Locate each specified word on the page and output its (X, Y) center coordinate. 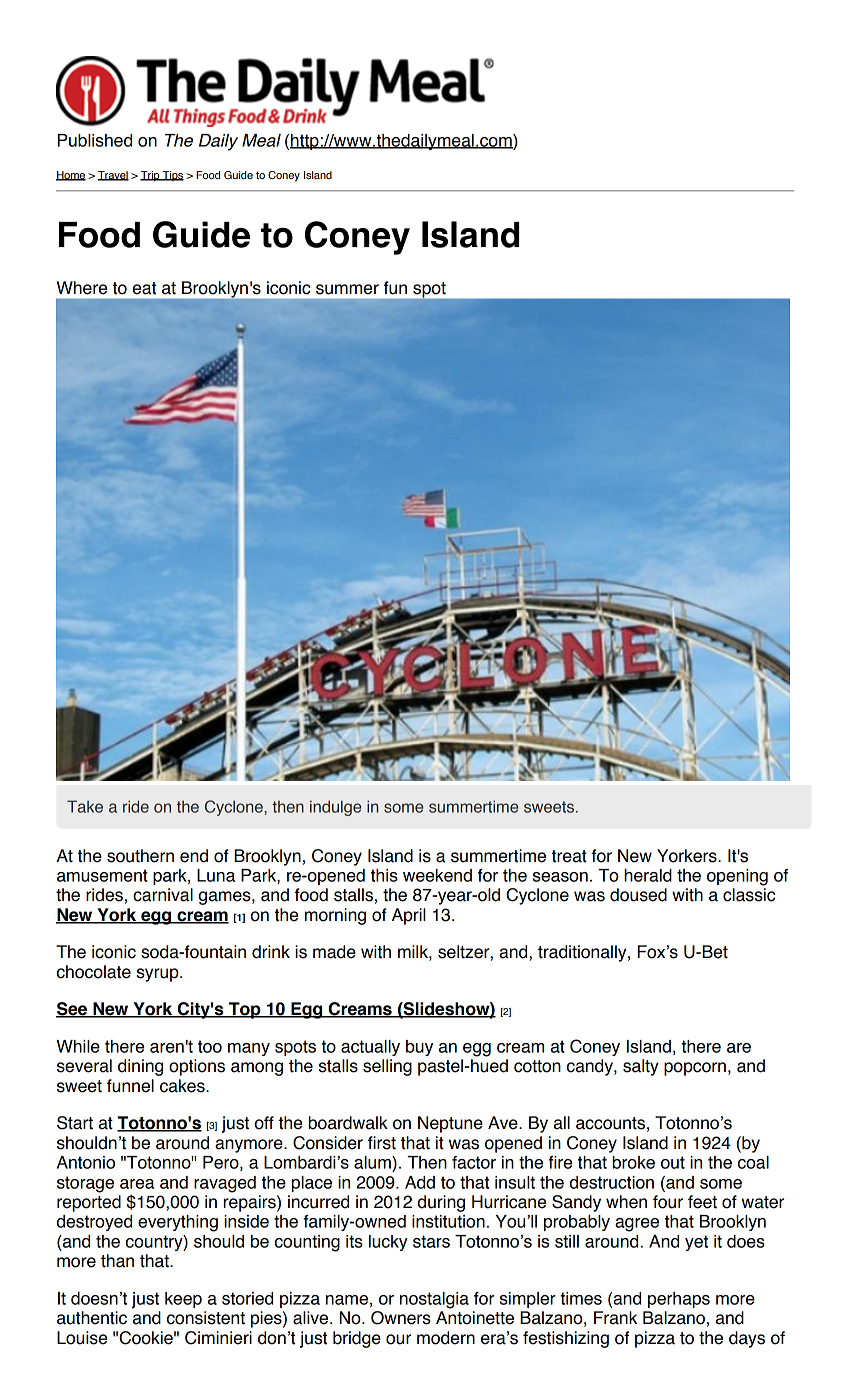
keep (183, 1300)
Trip (151, 176)
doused (638, 895)
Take (85, 806)
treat (569, 856)
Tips (172, 176)
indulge (335, 808)
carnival (163, 895)
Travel (113, 176)
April (409, 916)
